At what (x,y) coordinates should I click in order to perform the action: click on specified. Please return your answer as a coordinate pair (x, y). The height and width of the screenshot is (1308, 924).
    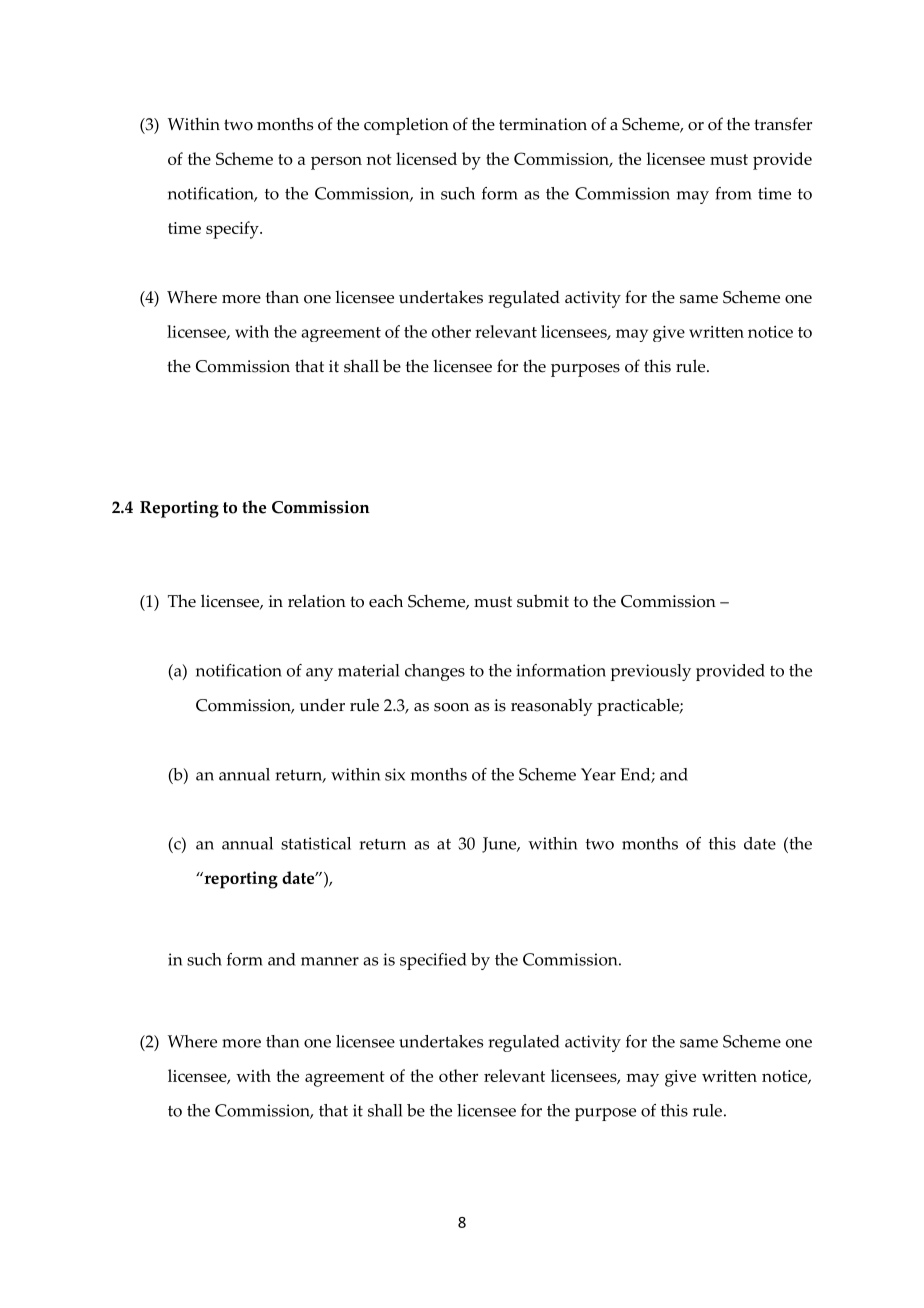
    Looking at the image, I should click on (433, 961).
